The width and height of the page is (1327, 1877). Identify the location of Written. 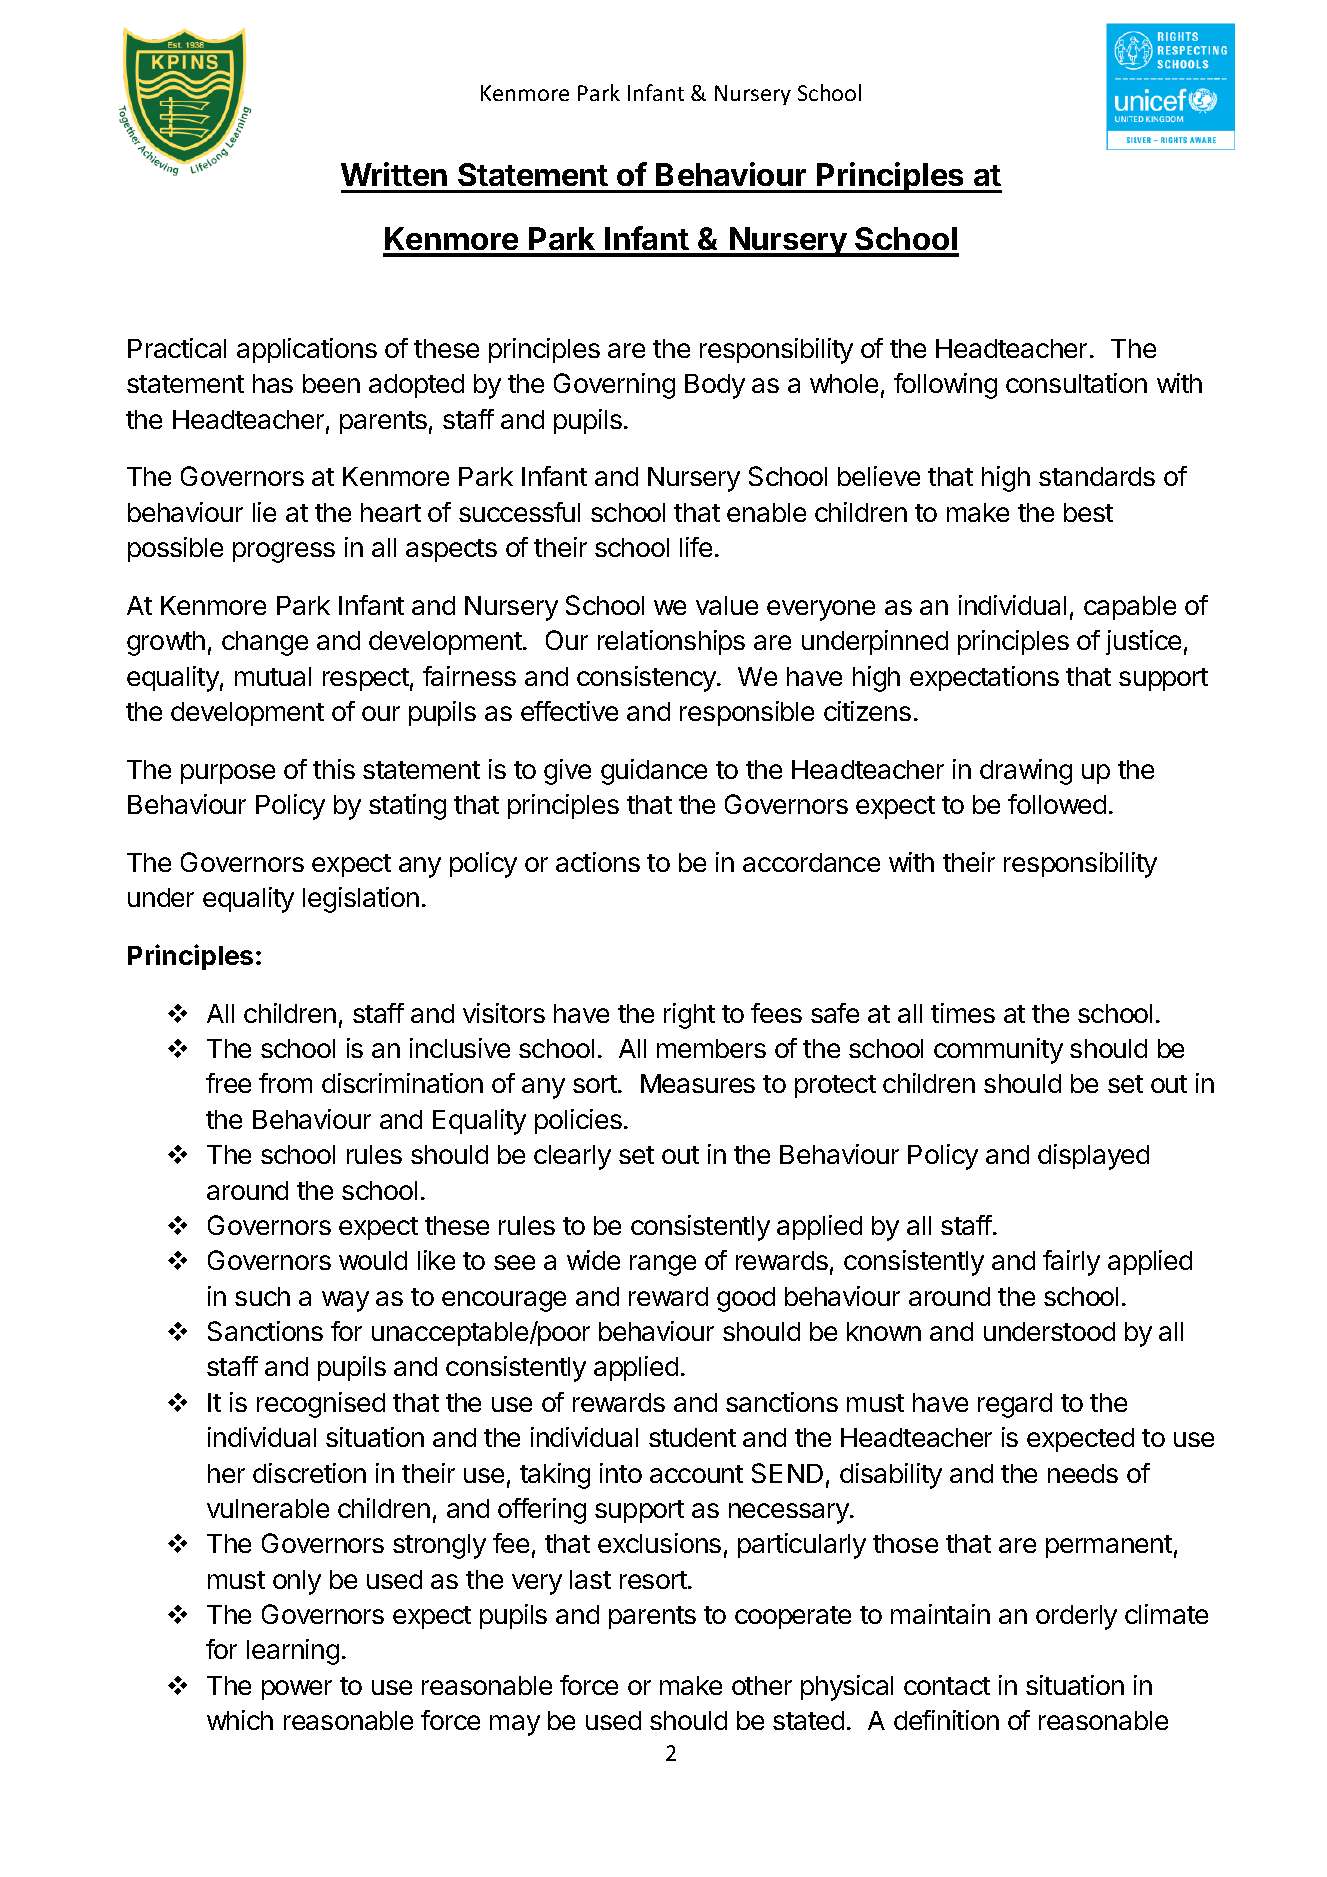
(394, 174).
